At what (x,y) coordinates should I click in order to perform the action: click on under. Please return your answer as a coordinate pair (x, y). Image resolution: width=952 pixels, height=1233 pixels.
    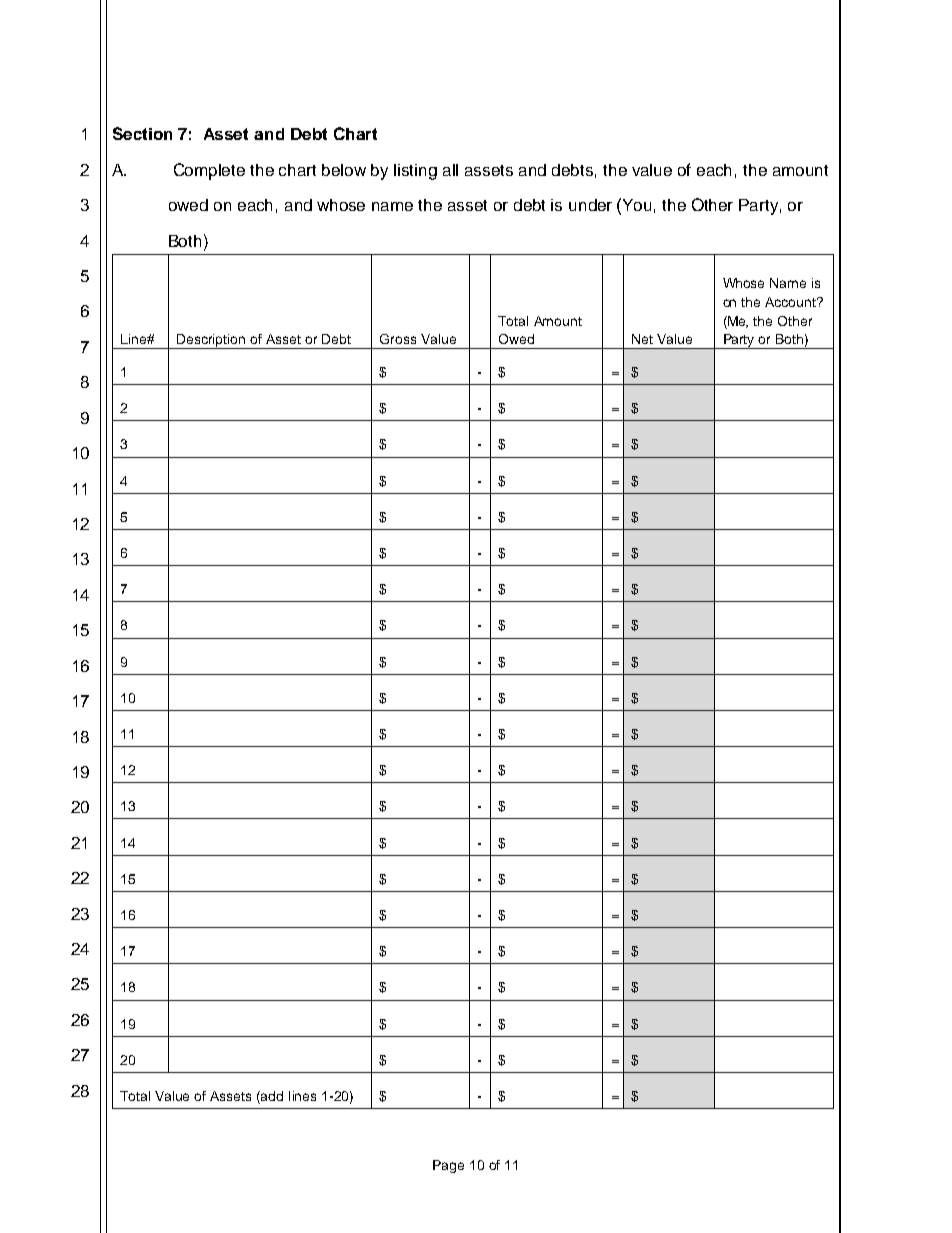
    Looking at the image, I should click on (590, 205).
